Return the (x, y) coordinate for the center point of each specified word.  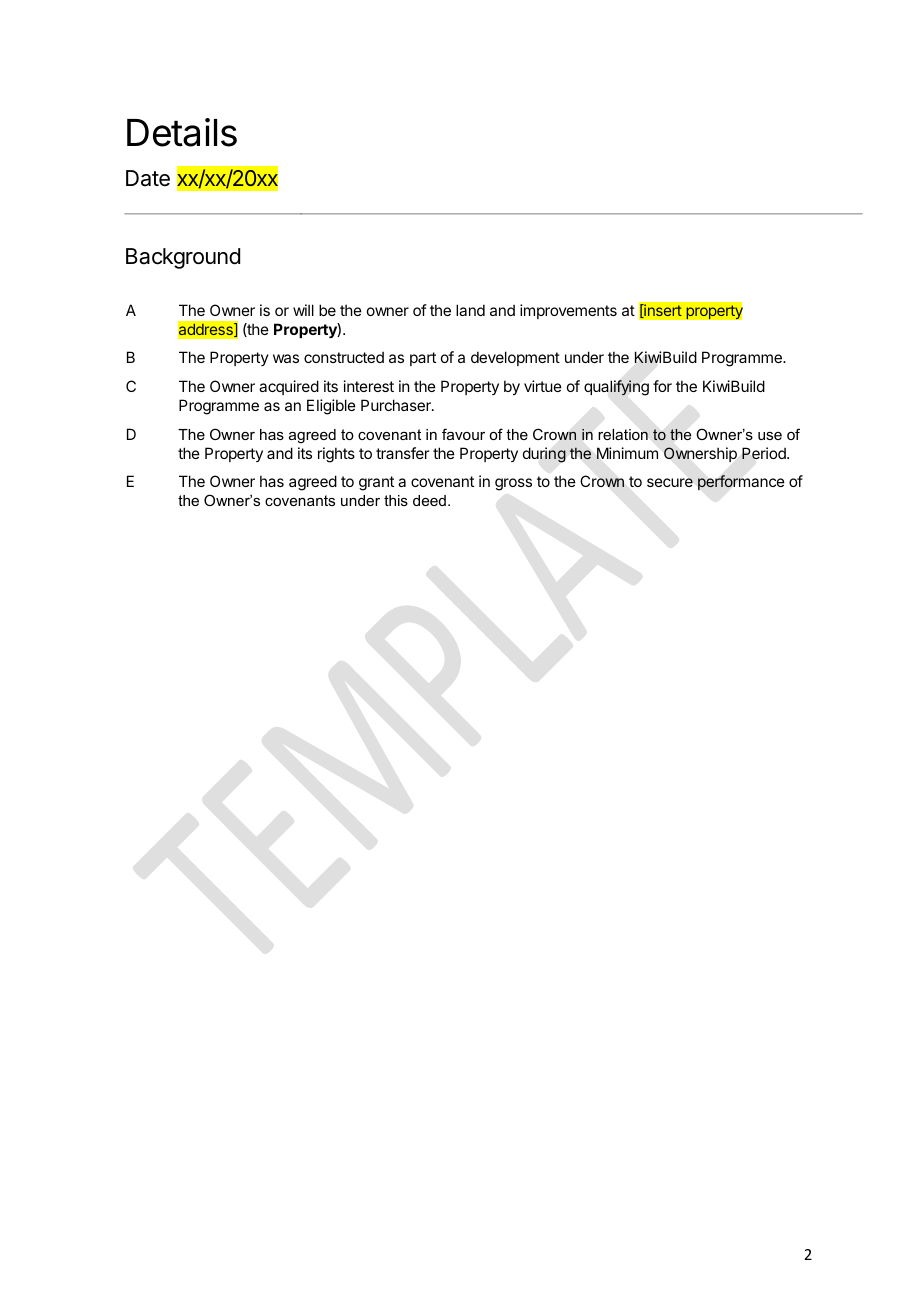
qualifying (616, 388)
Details (182, 132)
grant (376, 483)
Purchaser (397, 405)
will (303, 310)
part (423, 359)
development (515, 358)
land (470, 310)
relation (623, 434)
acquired (289, 387)
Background (183, 258)
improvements (568, 311)
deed (429, 500)
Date (148, 178)
